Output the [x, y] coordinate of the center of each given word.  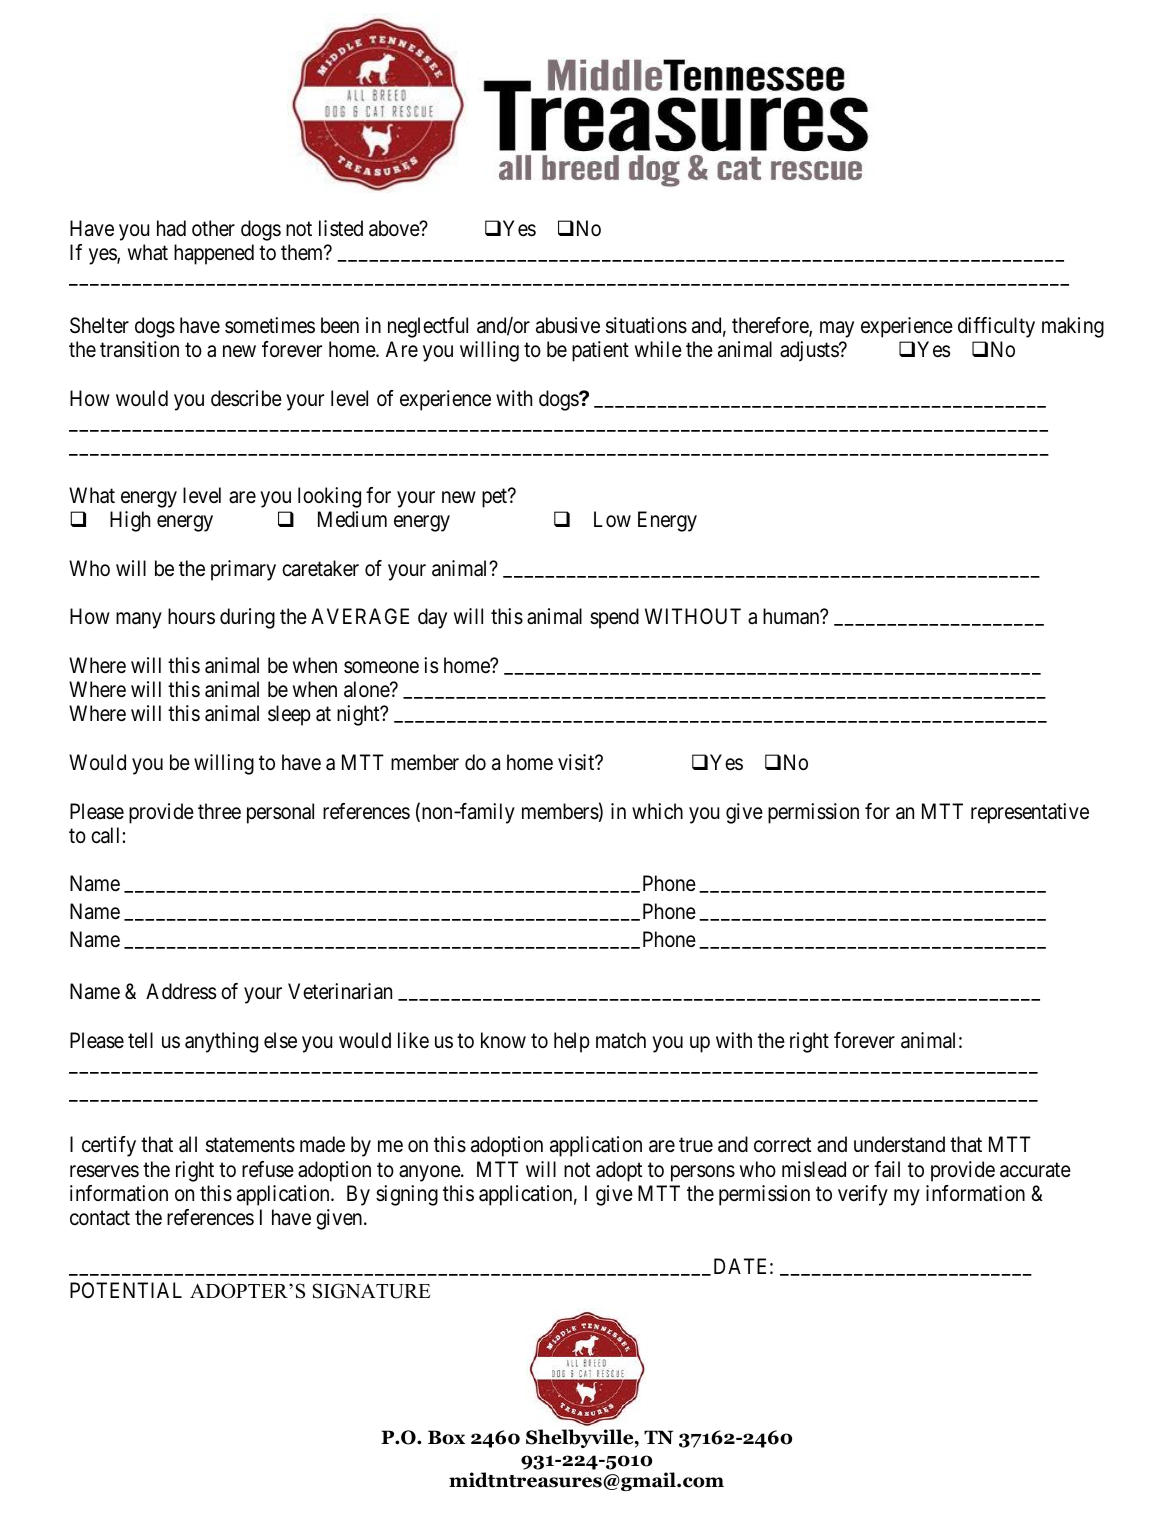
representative [1030, 813]
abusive [568, 325]
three [219, 811]
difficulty [996, 327]
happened [214, 254]
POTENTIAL [126, 1290]
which [657, 811]
